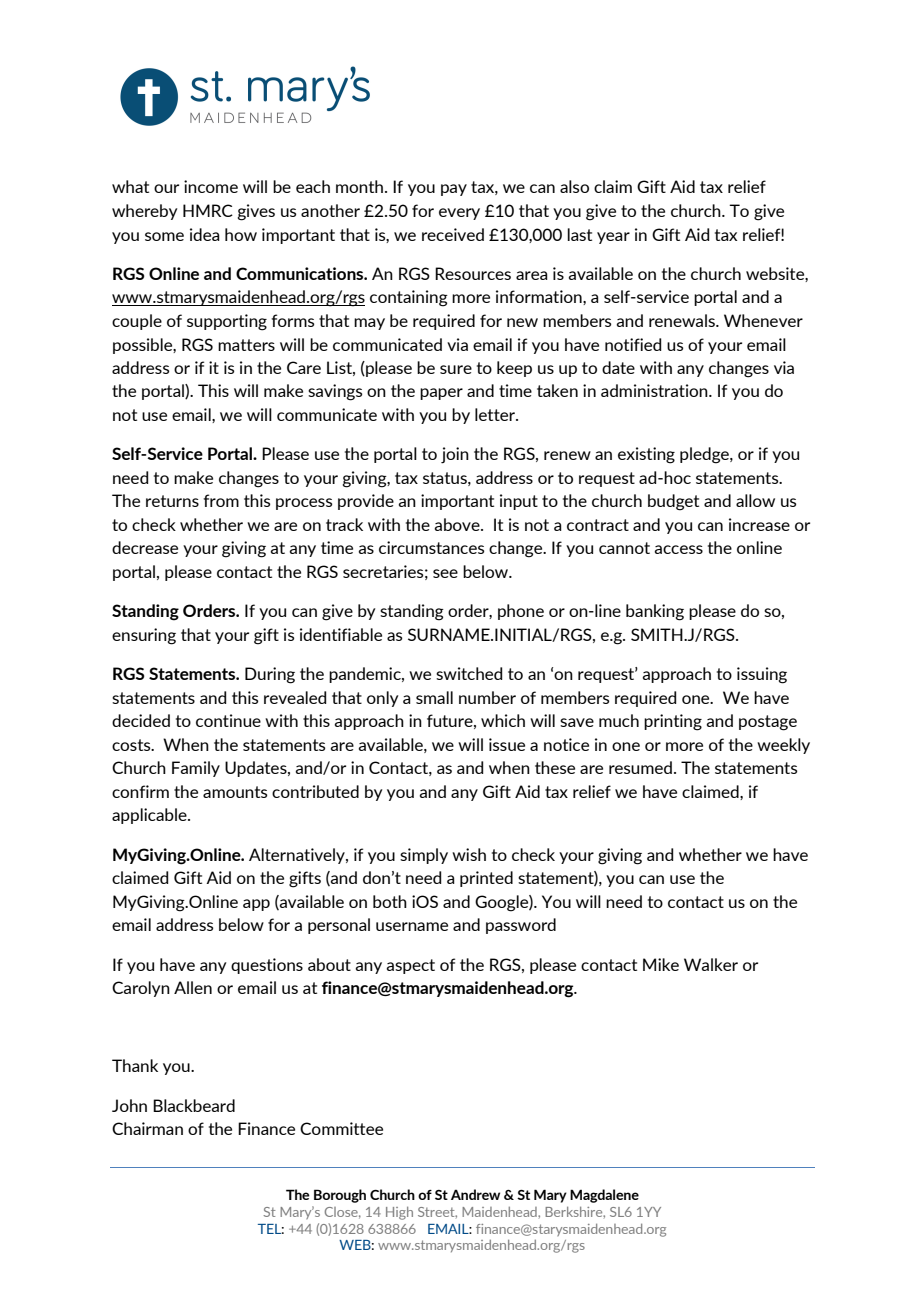 The image size is (924, 1308). I want to click on year, so click(613, 238).
